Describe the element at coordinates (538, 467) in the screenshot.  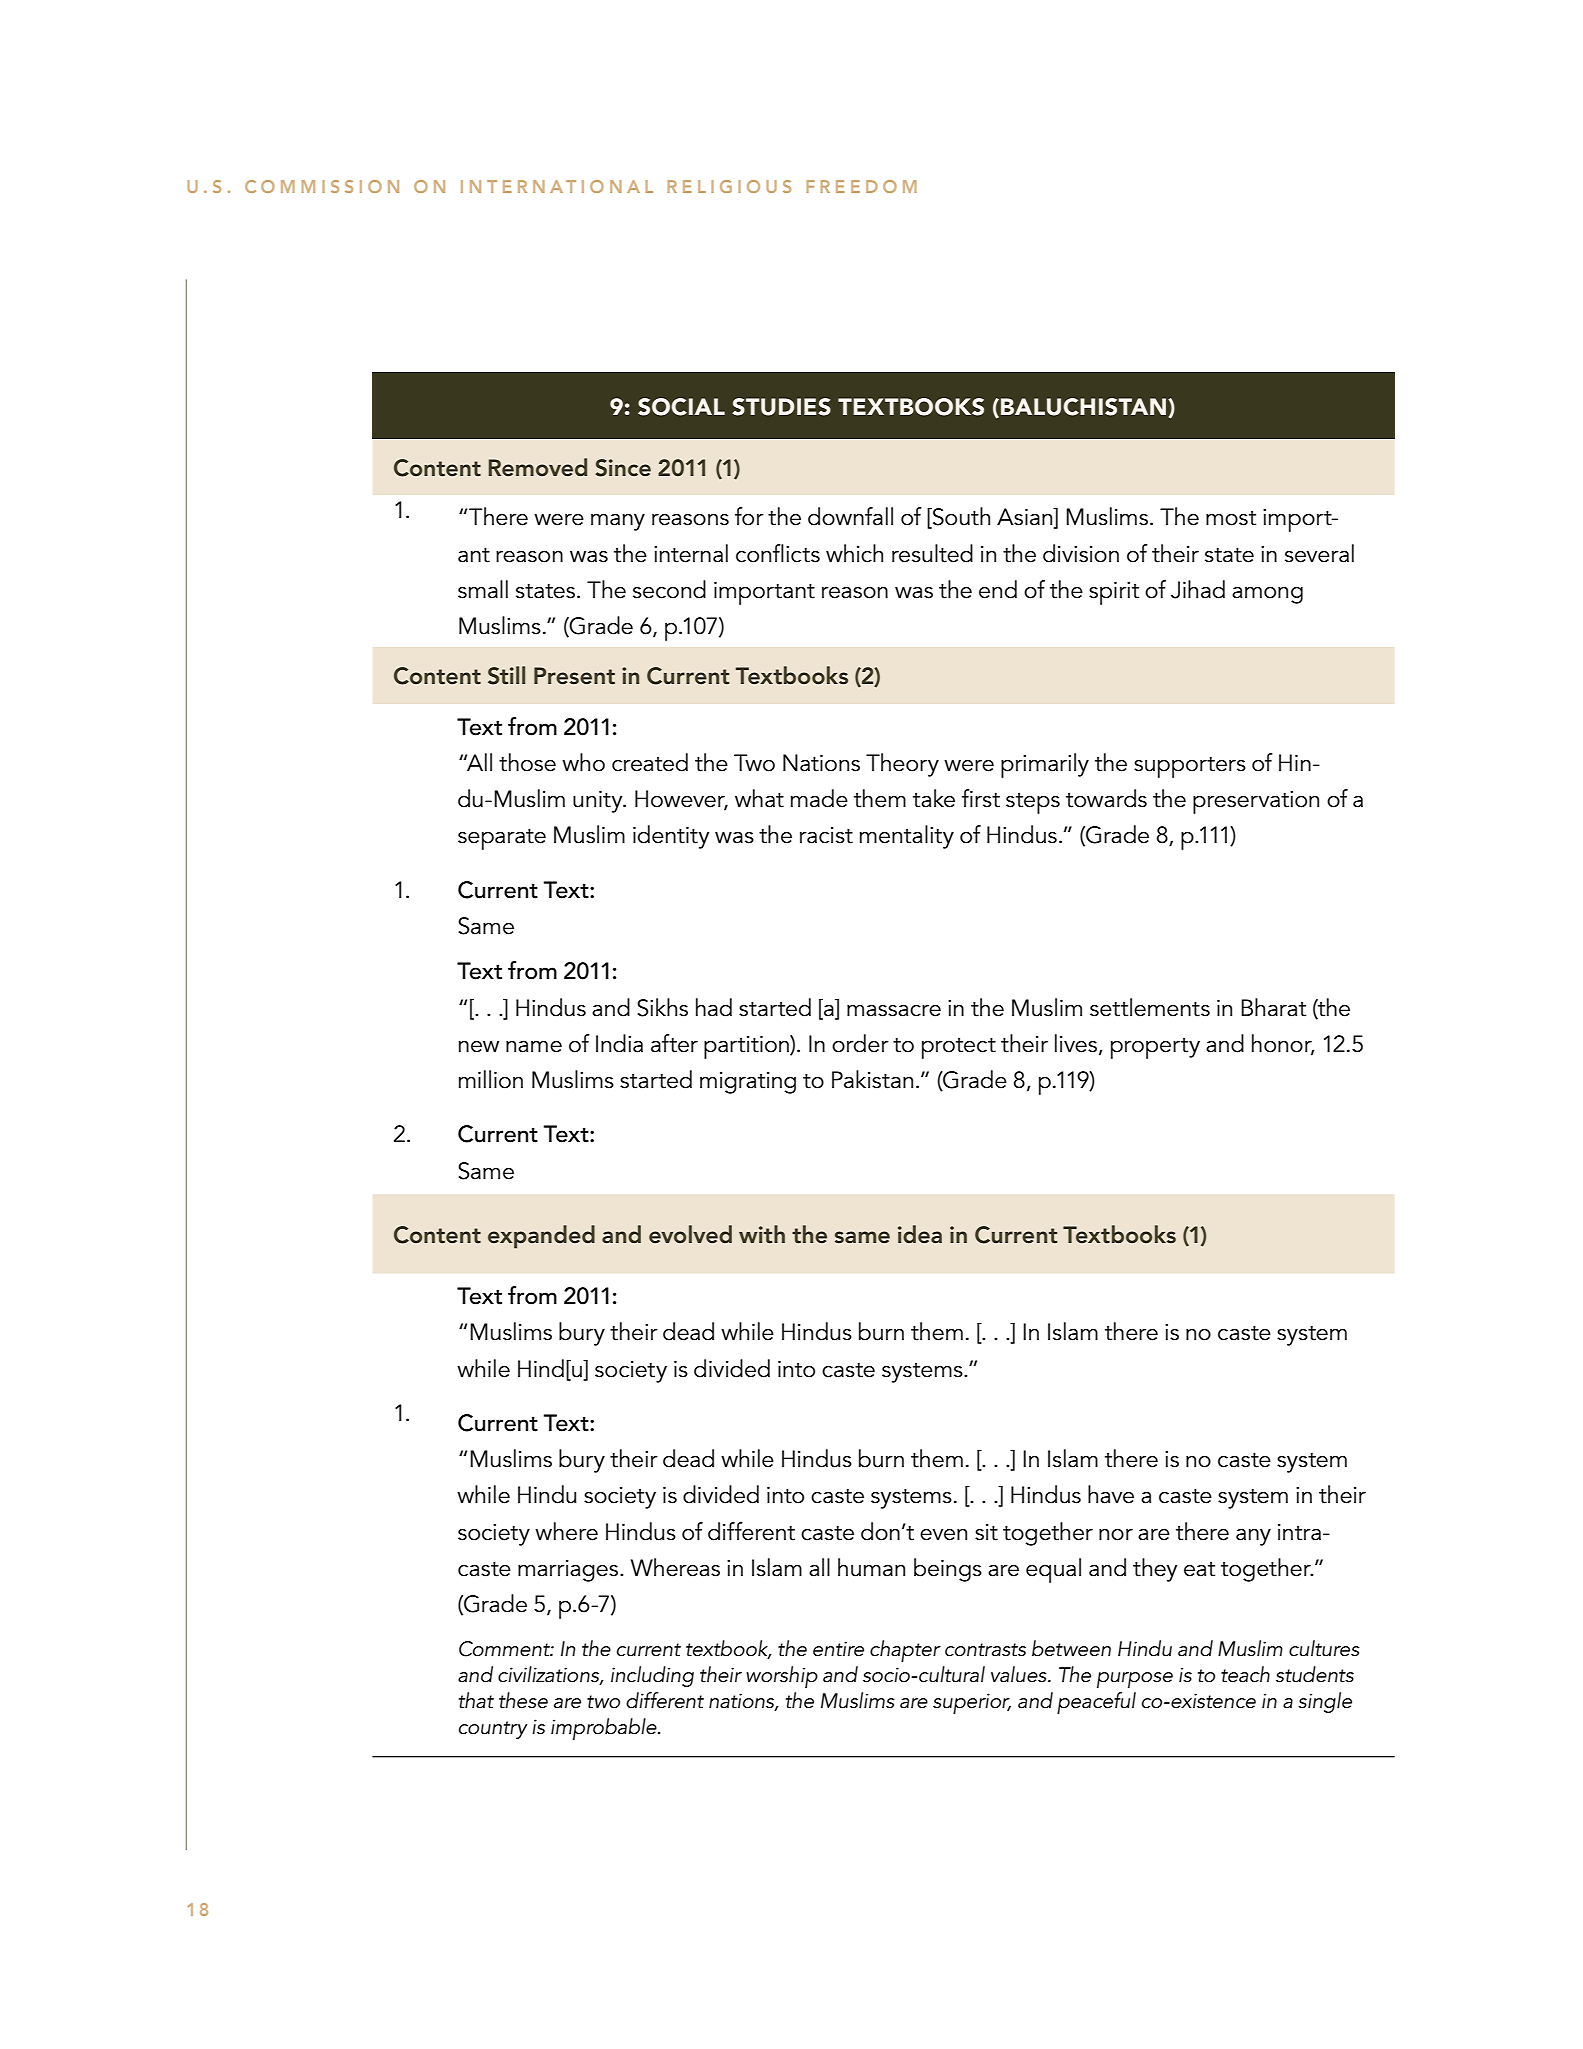
I see `Removed` at that location.
